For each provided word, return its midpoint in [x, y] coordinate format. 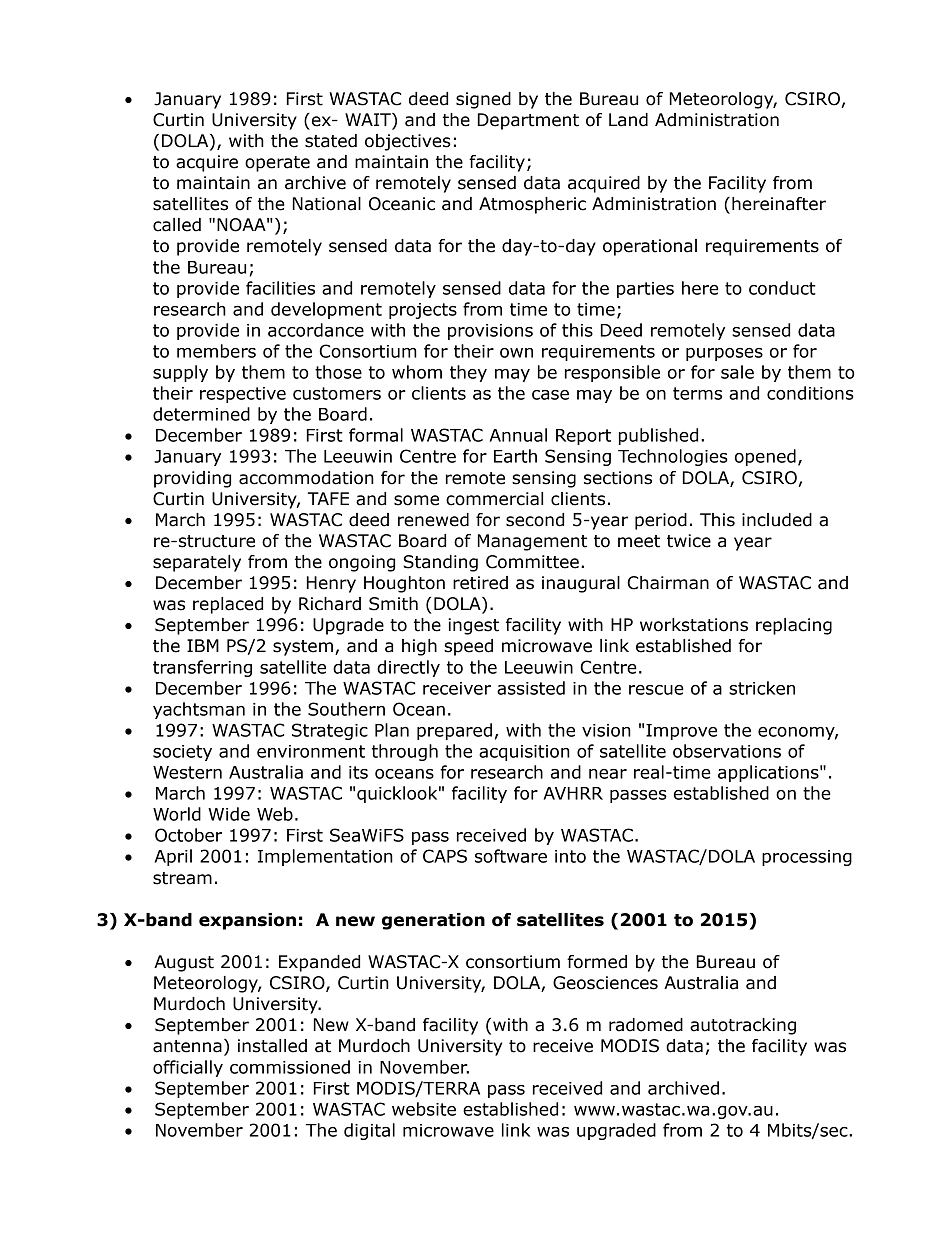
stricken [762, 688]
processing [807, 858]
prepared [454, 731]
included [777, 520]
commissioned [290, 1067]
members [216, 351]
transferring [202, 668]
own [516, 353]
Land [628, 120]
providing [192, 479]
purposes [724, 354]
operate [277, 164]
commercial [494, 499]
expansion [247, 921]
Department [528, 121]
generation [433, 921]
